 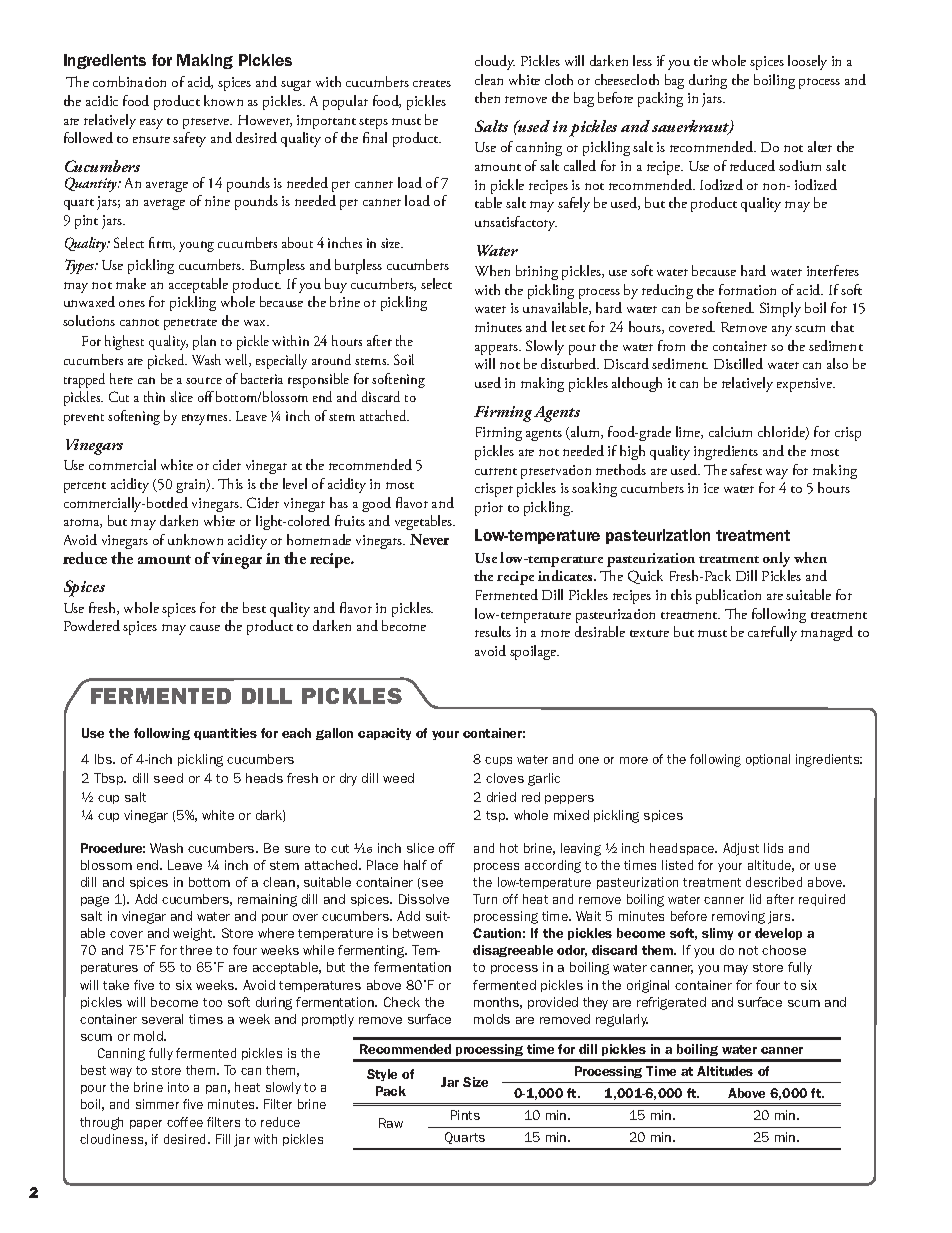 I want to click on seed, so click(x=168, y=778).
